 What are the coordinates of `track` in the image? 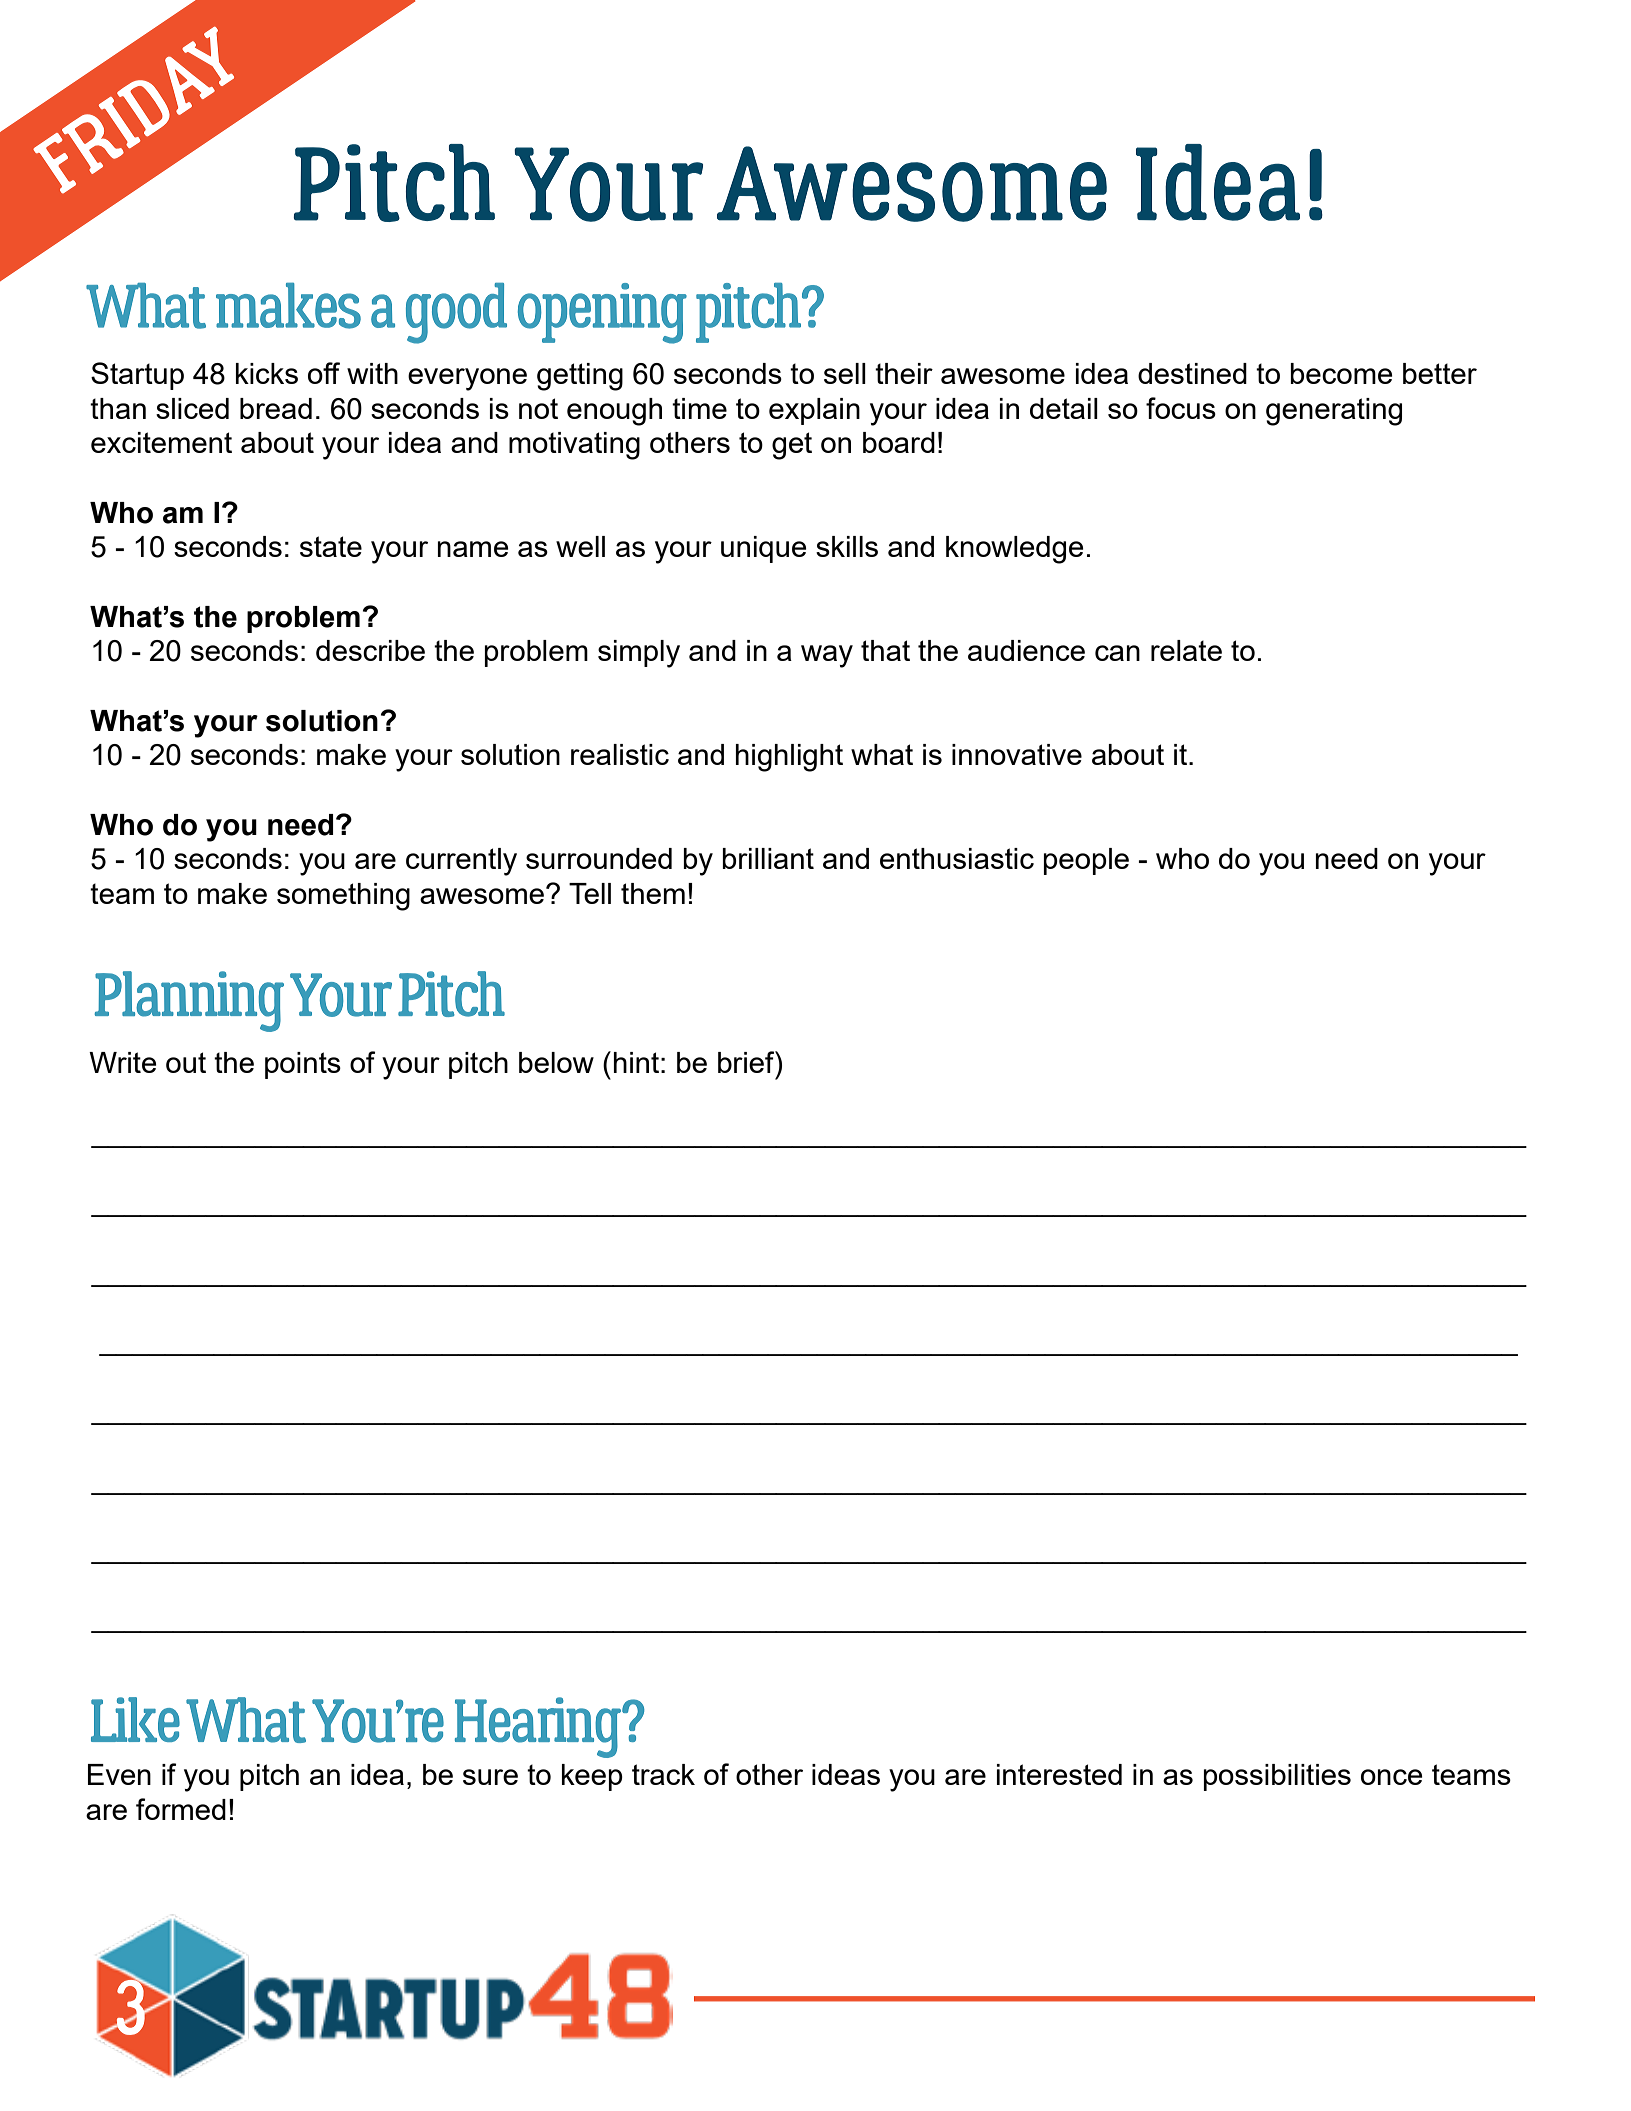 It's located at (663, 1774).
